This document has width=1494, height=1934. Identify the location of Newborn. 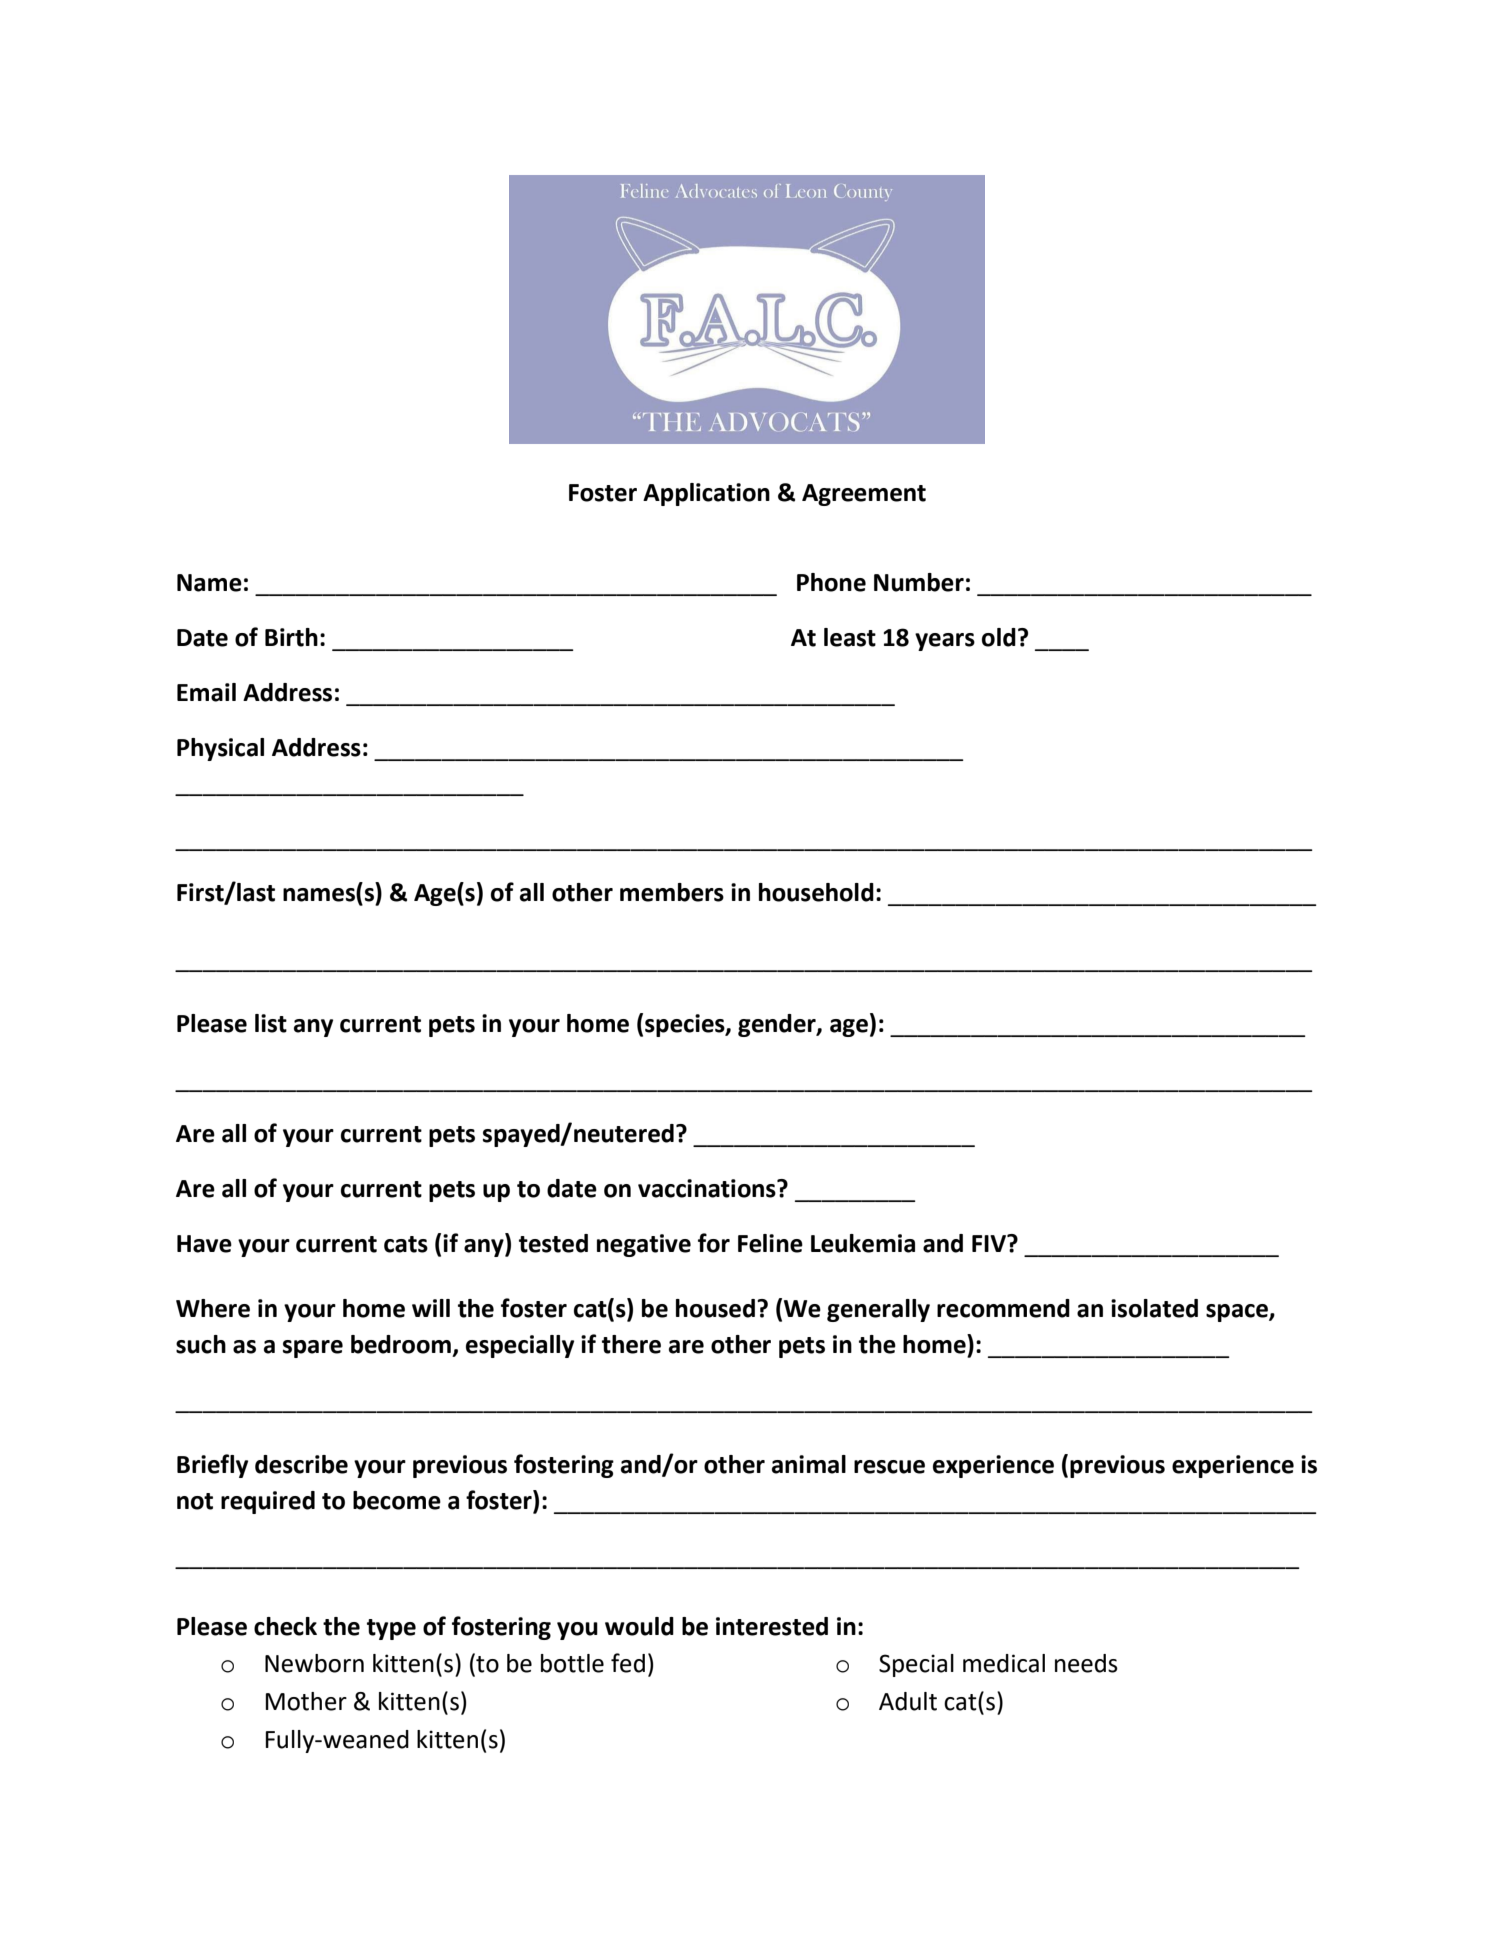
(314, 1663).
